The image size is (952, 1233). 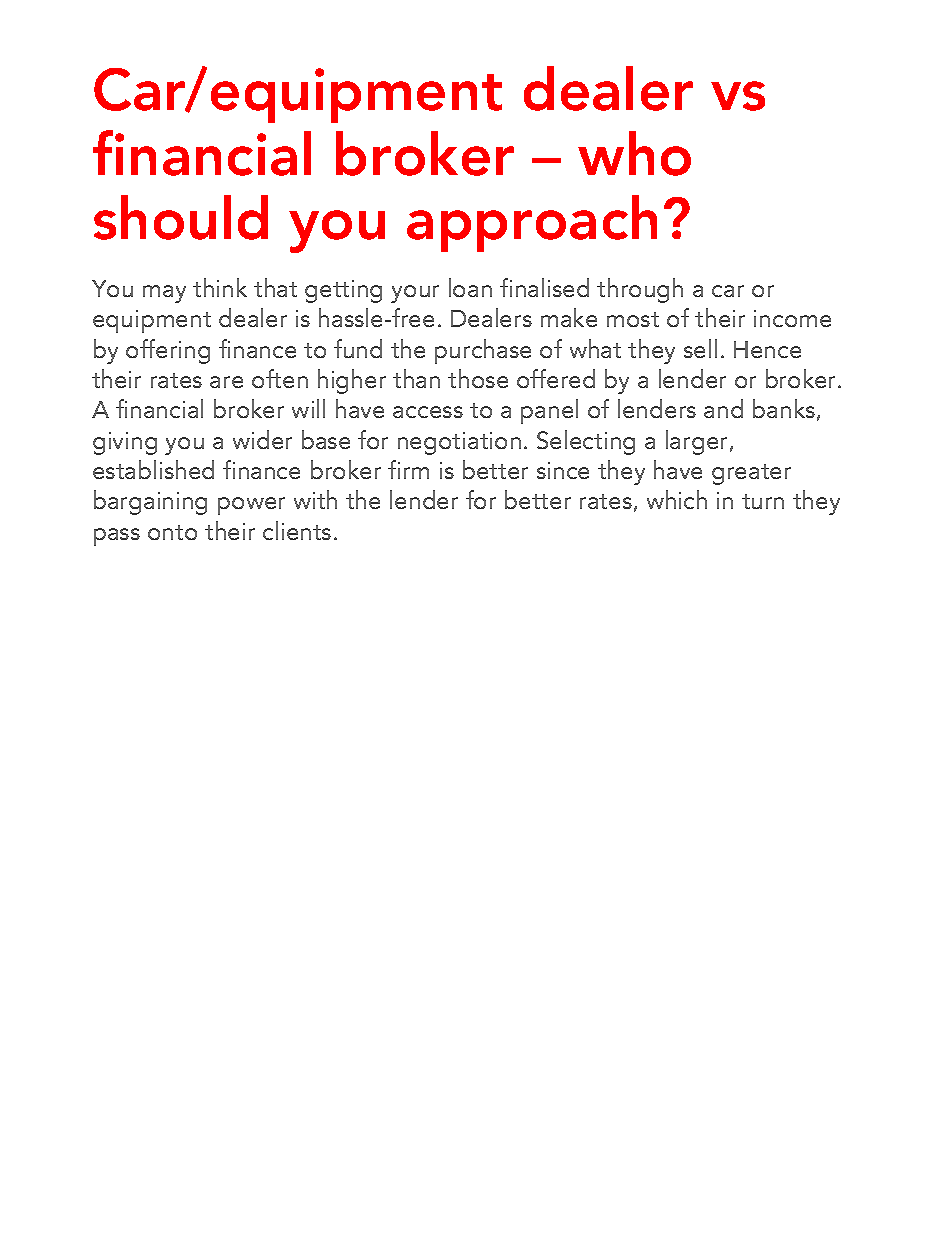 I want to click on onto, so click(x=172, y=532).
